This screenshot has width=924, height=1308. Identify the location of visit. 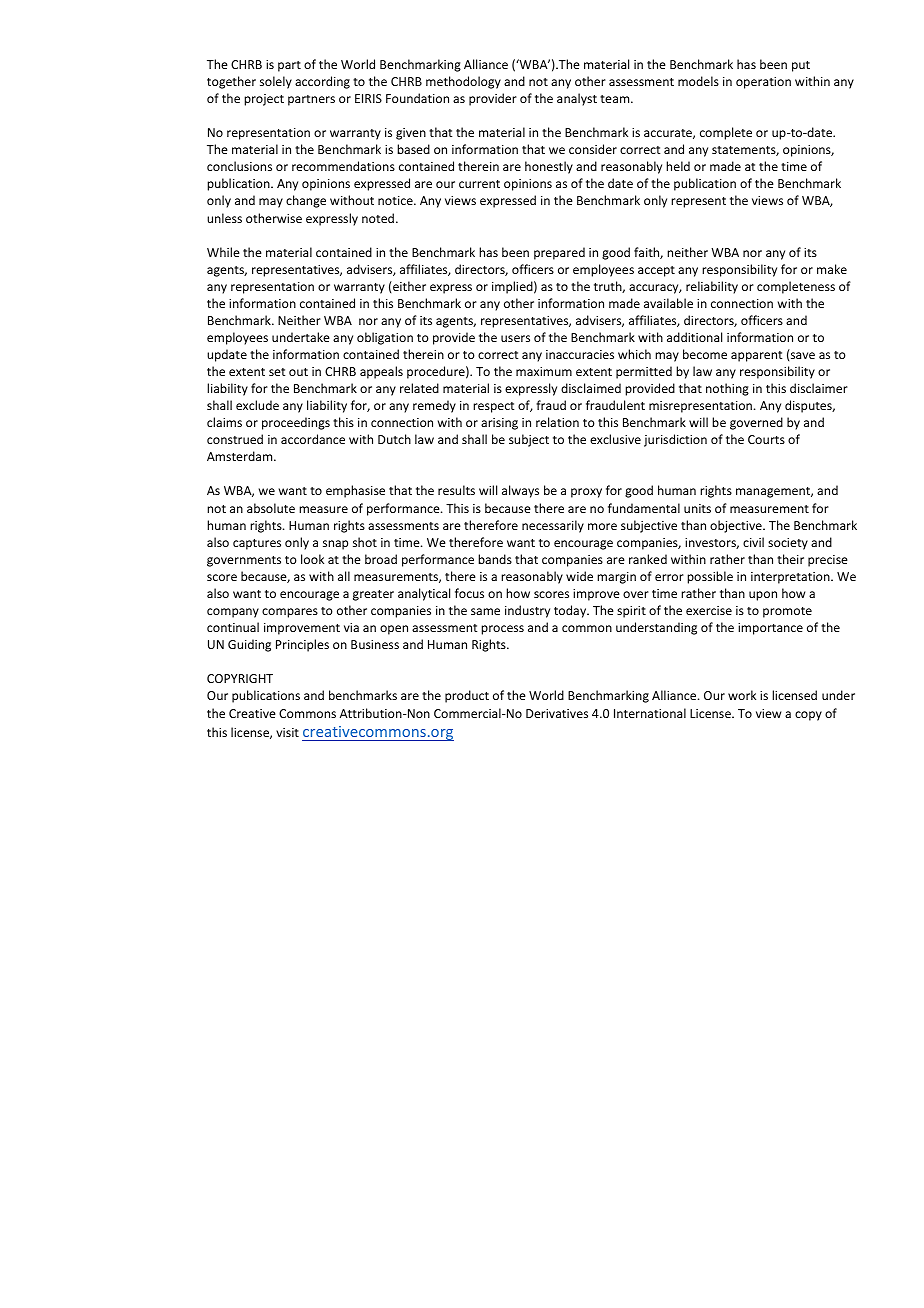
(287, 732).
